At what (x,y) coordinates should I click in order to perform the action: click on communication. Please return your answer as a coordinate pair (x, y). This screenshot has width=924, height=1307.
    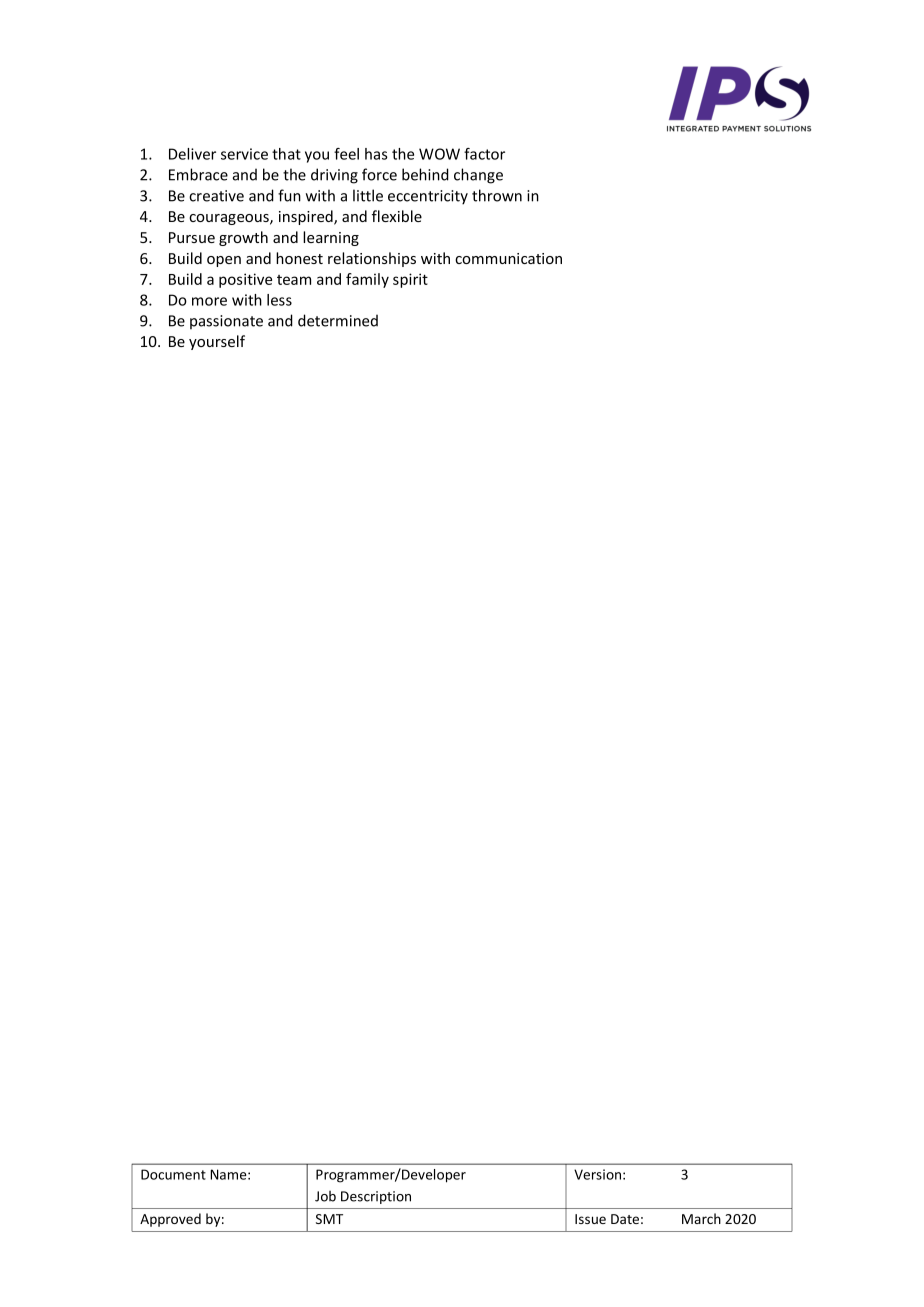
    Looking at the image, I should click on (508, 258).
